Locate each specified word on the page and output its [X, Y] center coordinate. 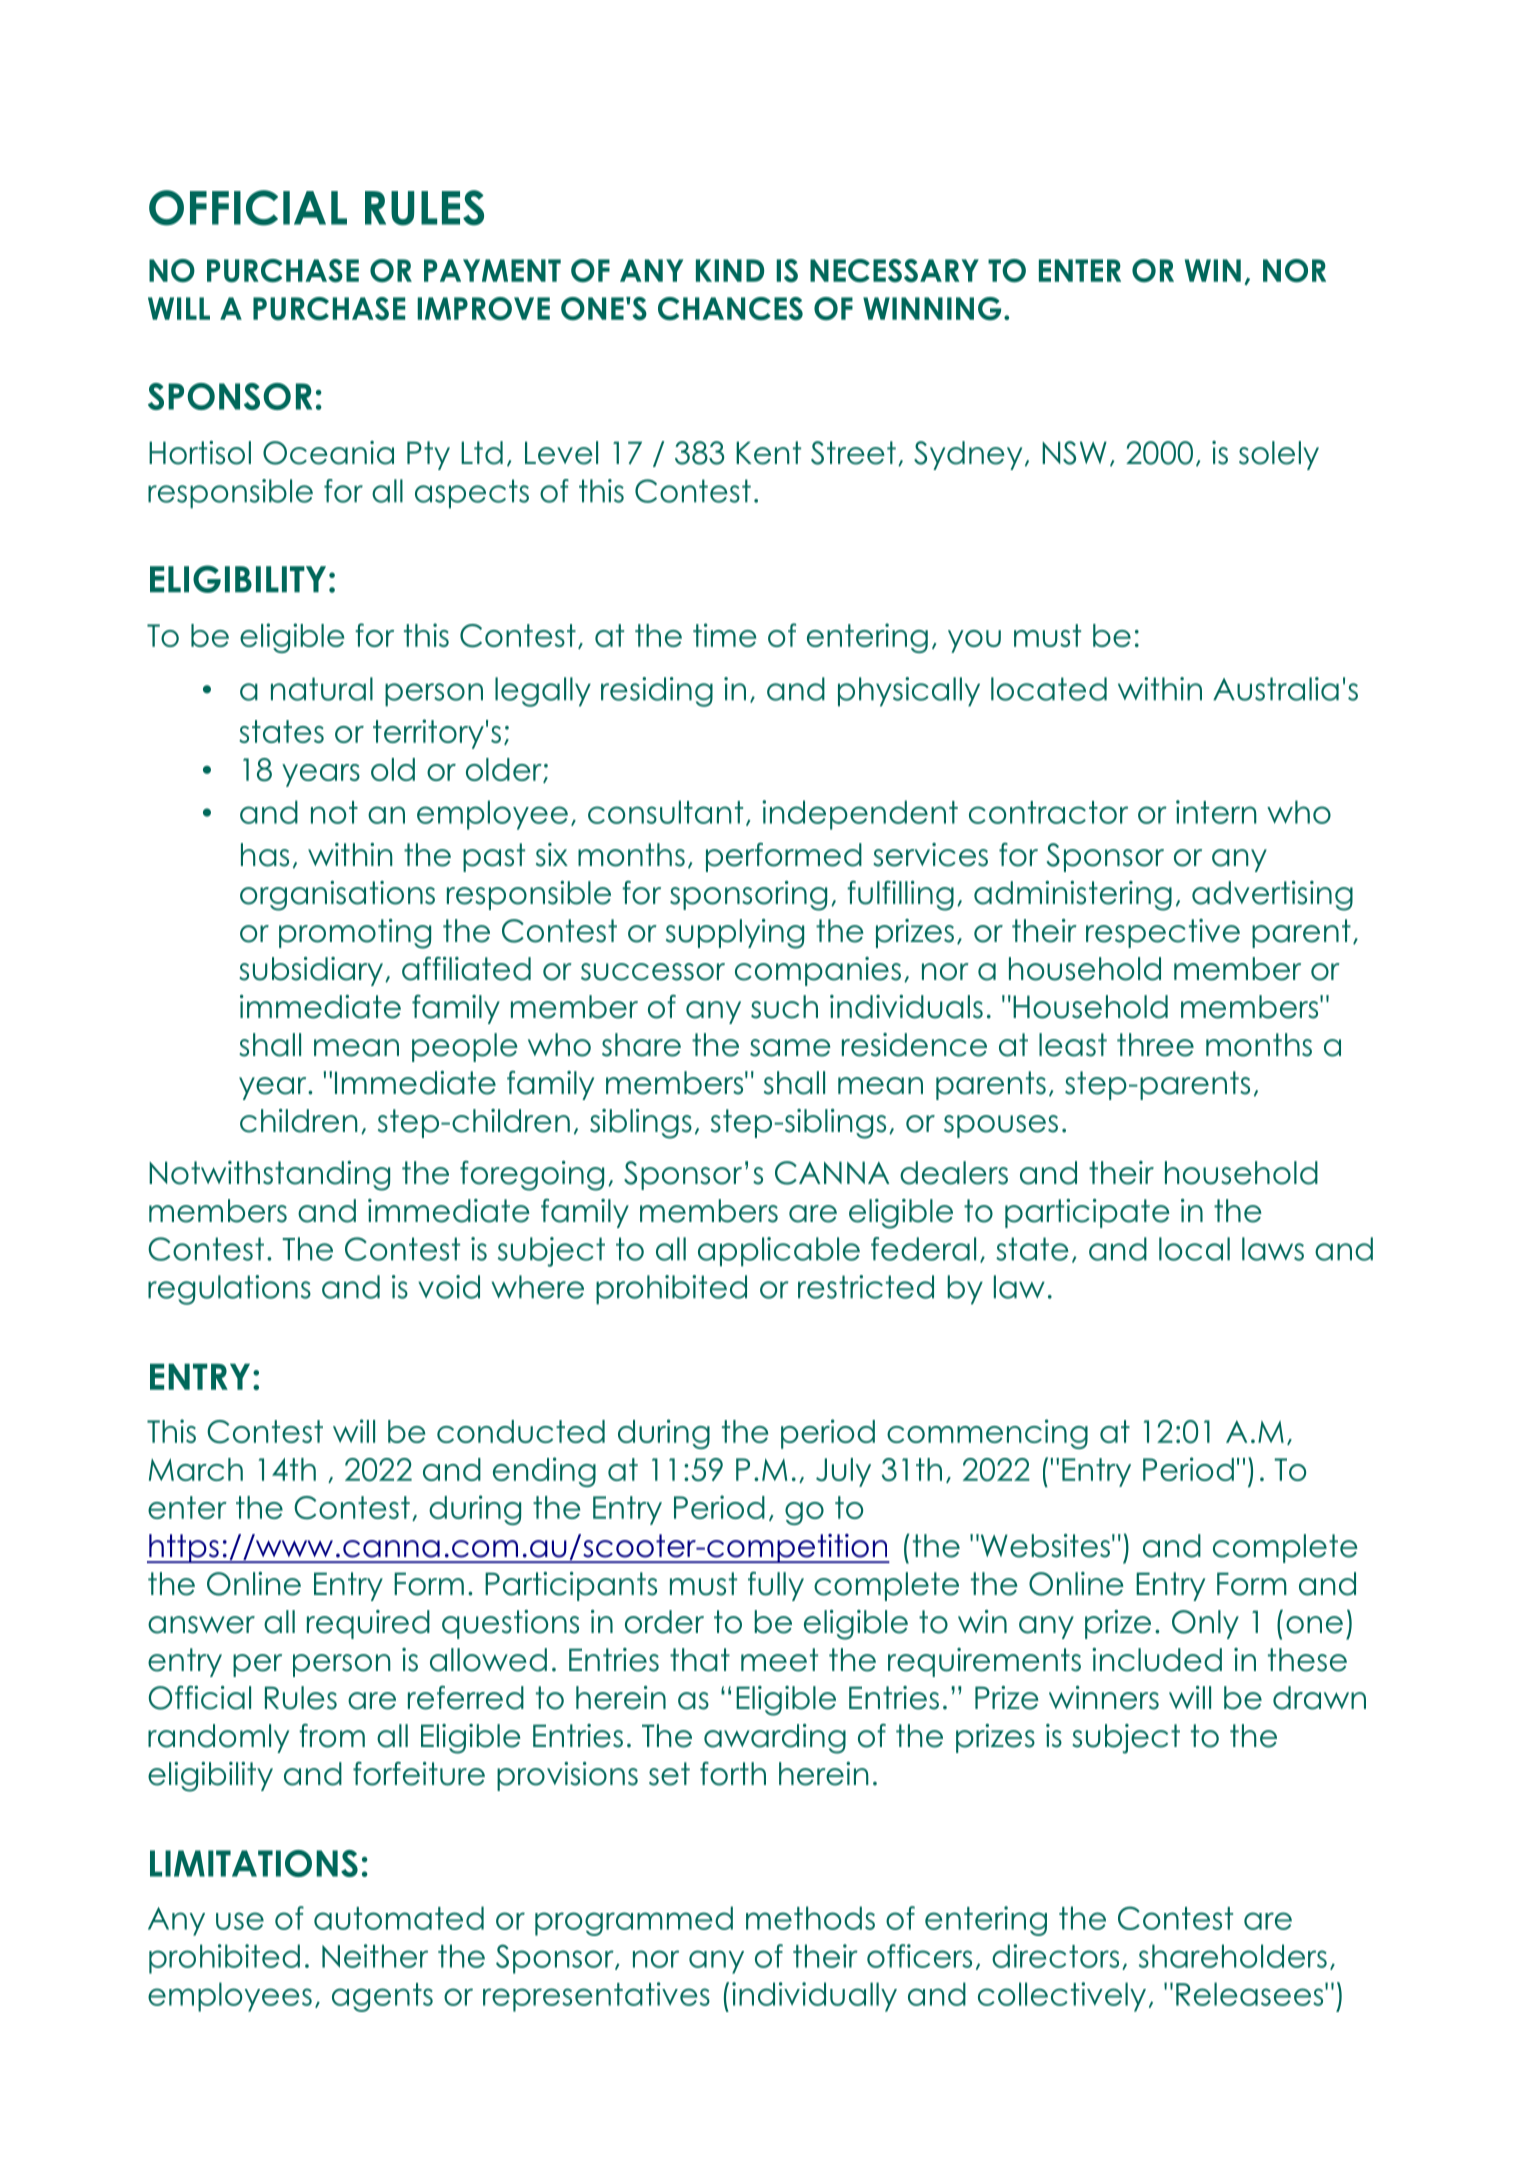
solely [1279, 455]
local [1194, 1249]
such [784, 1007]
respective [1163, 933]
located [1049, 689]
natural [322, 689]
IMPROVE [484, 309]
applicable [779, 1252]
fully [776, 1586]
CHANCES [730, 309]
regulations [229, 1290]
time [724, 635]
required [368, 1624]
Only [1205, 1624]
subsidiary [311, 971]
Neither [375, 1956]
